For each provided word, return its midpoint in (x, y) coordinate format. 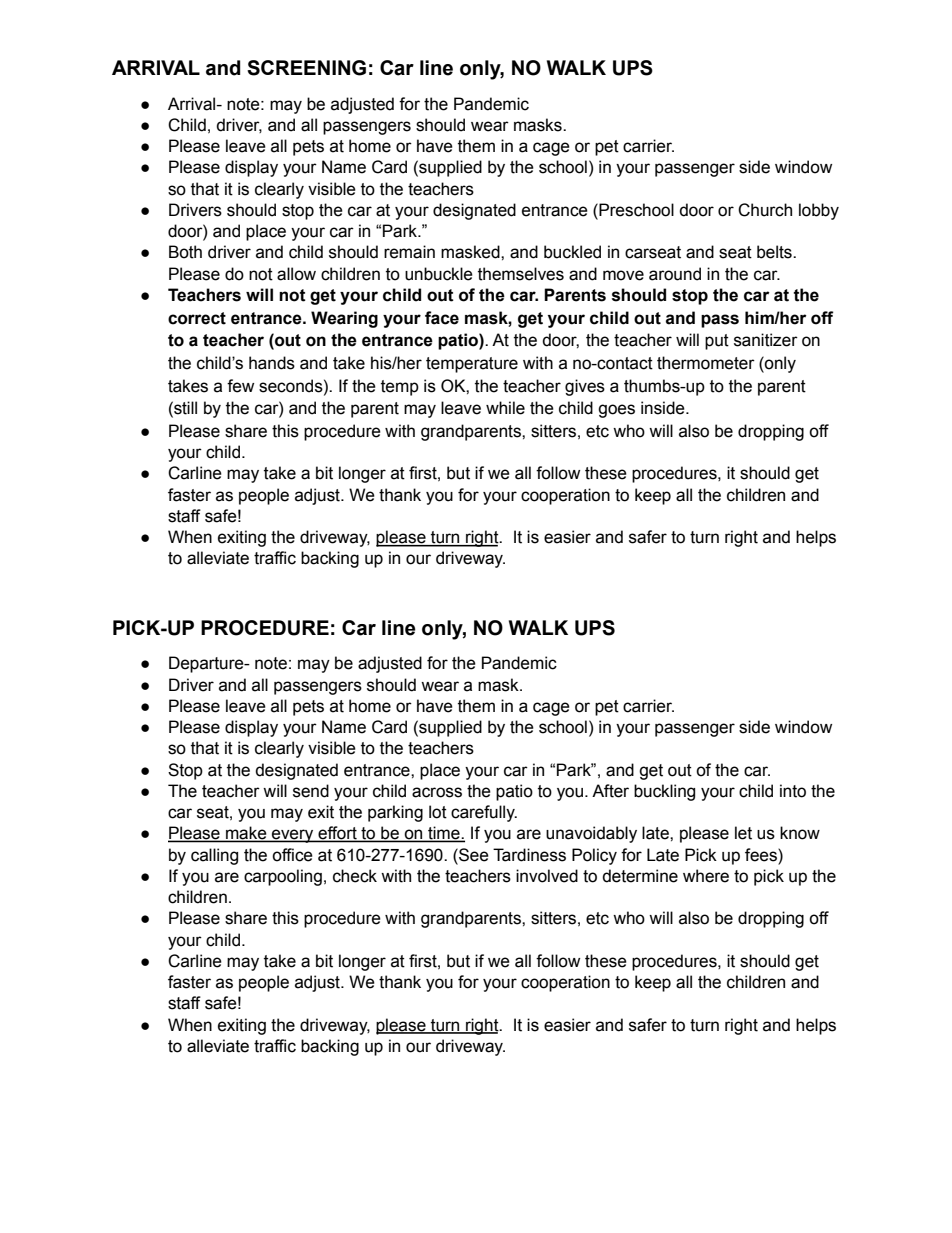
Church (765, 210)
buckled (572, 252)
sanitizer (766, 340)
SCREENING (306, 68)
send (311, 791)
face (442, 318)
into (793, 791)
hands (272, 363)
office (292, 855)
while (505, 408)
